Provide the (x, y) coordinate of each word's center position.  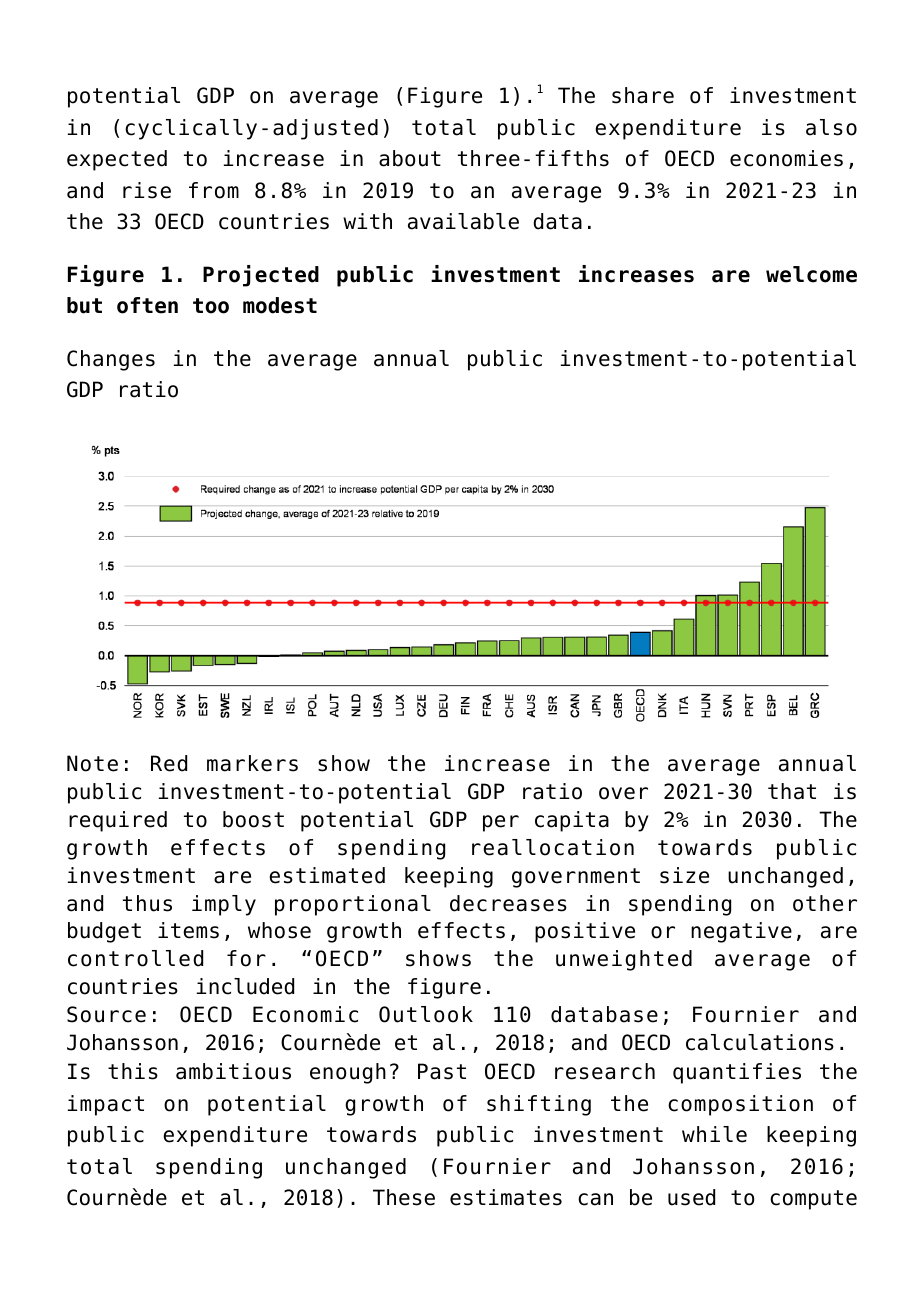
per (501, 823)
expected (117, 160)
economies (786, 158)
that (792, 791)
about (410, 158)
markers (252, 763)
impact (106, 1105)
